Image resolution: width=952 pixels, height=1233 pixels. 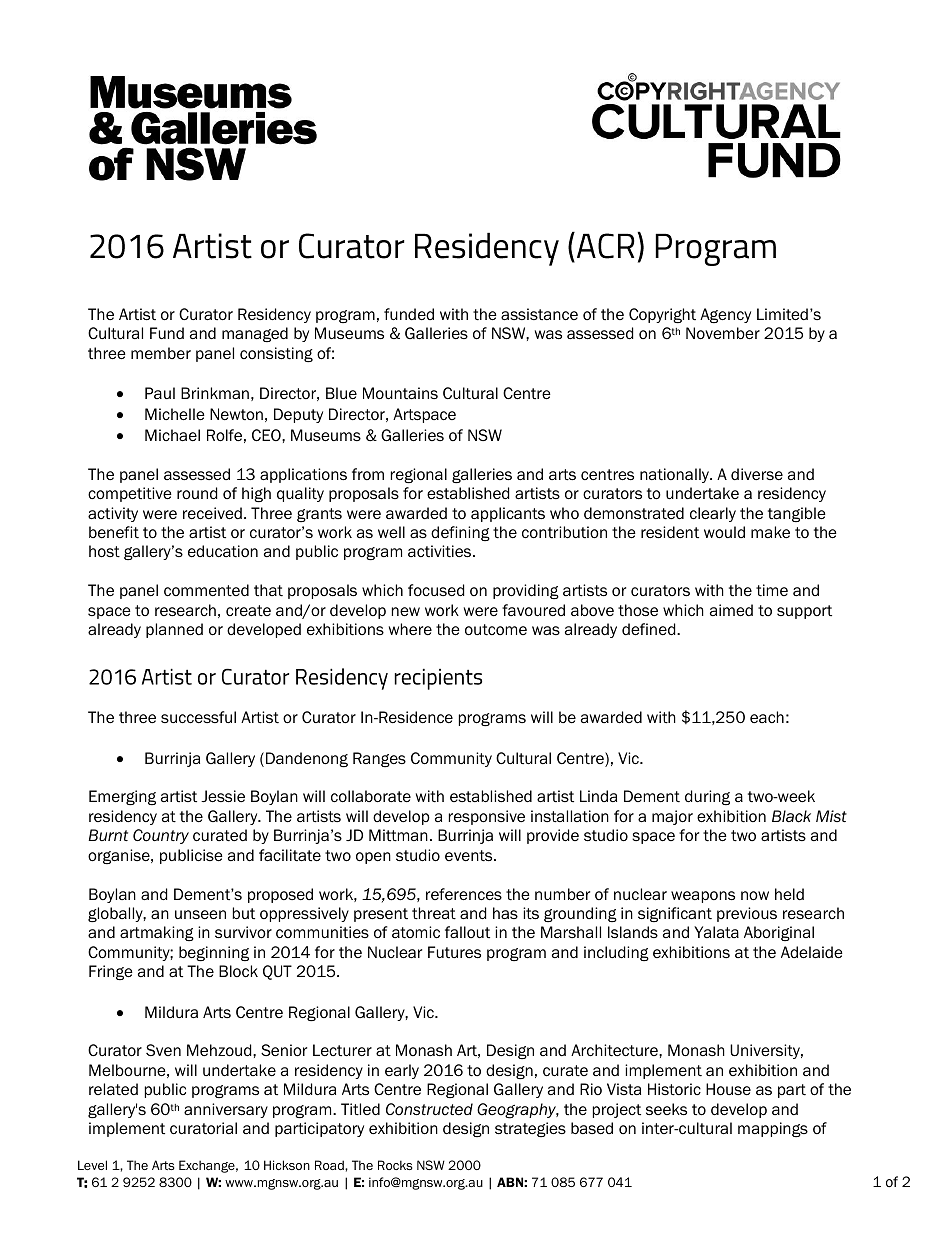 I want to click on aimed, so click(x=731, y=610).
